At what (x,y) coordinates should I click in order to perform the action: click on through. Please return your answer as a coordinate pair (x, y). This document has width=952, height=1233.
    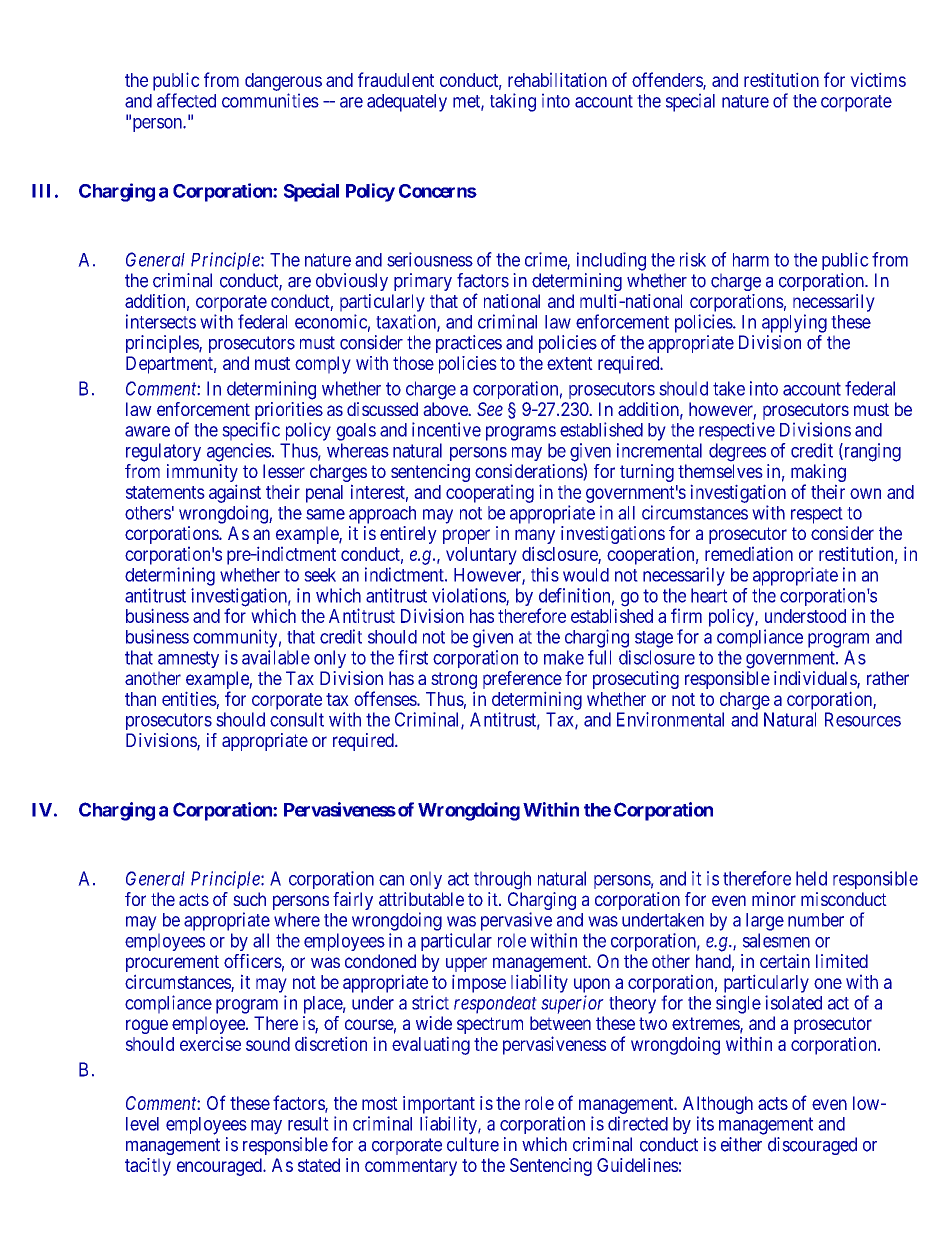
    Looking at the image, I should click on (502, 880).
